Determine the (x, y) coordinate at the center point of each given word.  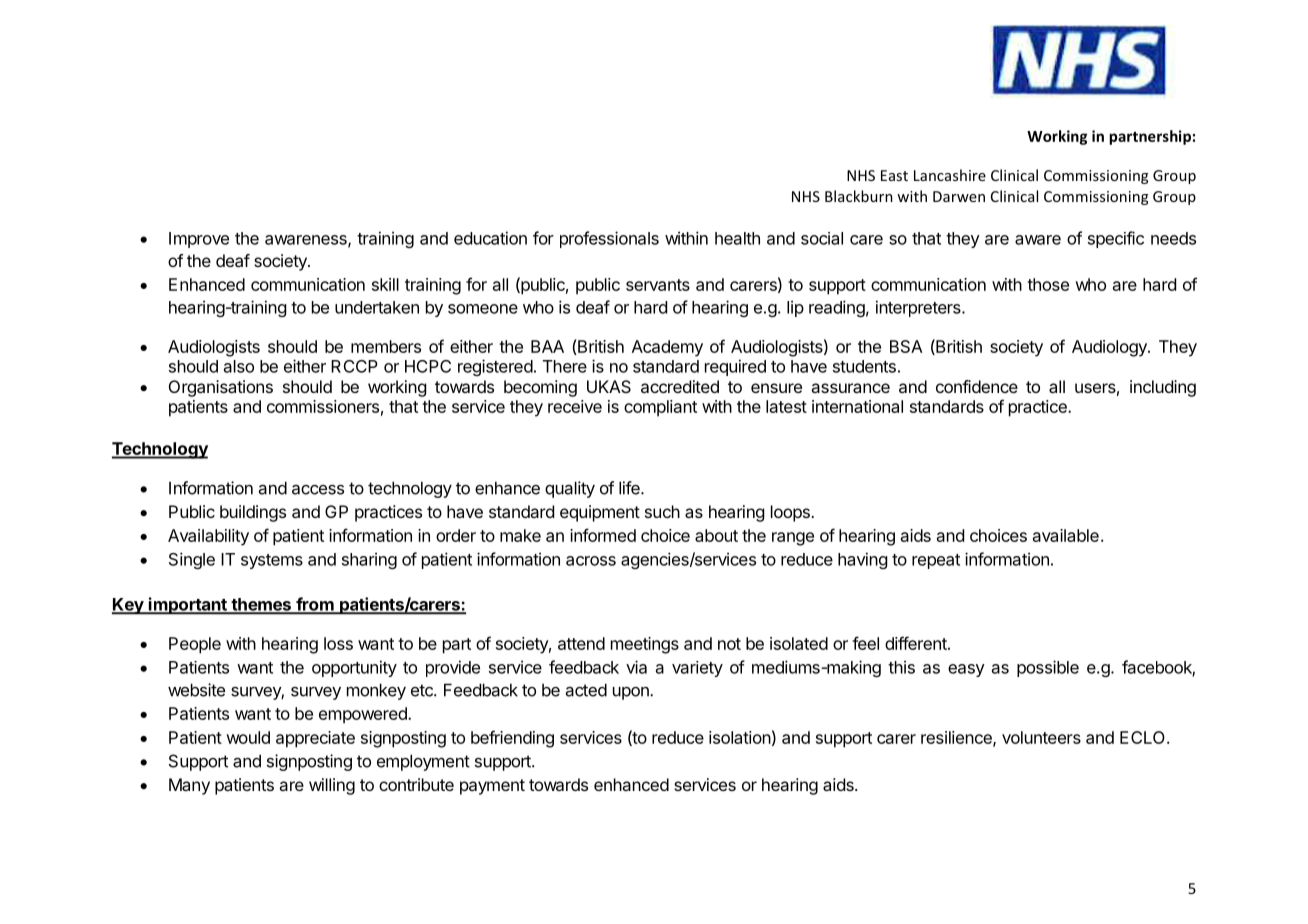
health (737, 238)
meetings (645, 645)
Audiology (1110, 348)
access (318, 490)
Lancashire (950, 175)
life (630, 488)
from (315, 605)
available (1066, 535)
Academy (667, 348)
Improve (199, 240)
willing (332, 786)
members (386, 346)
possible (1048, 668)
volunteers (1041, 737)
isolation (740, 737)
